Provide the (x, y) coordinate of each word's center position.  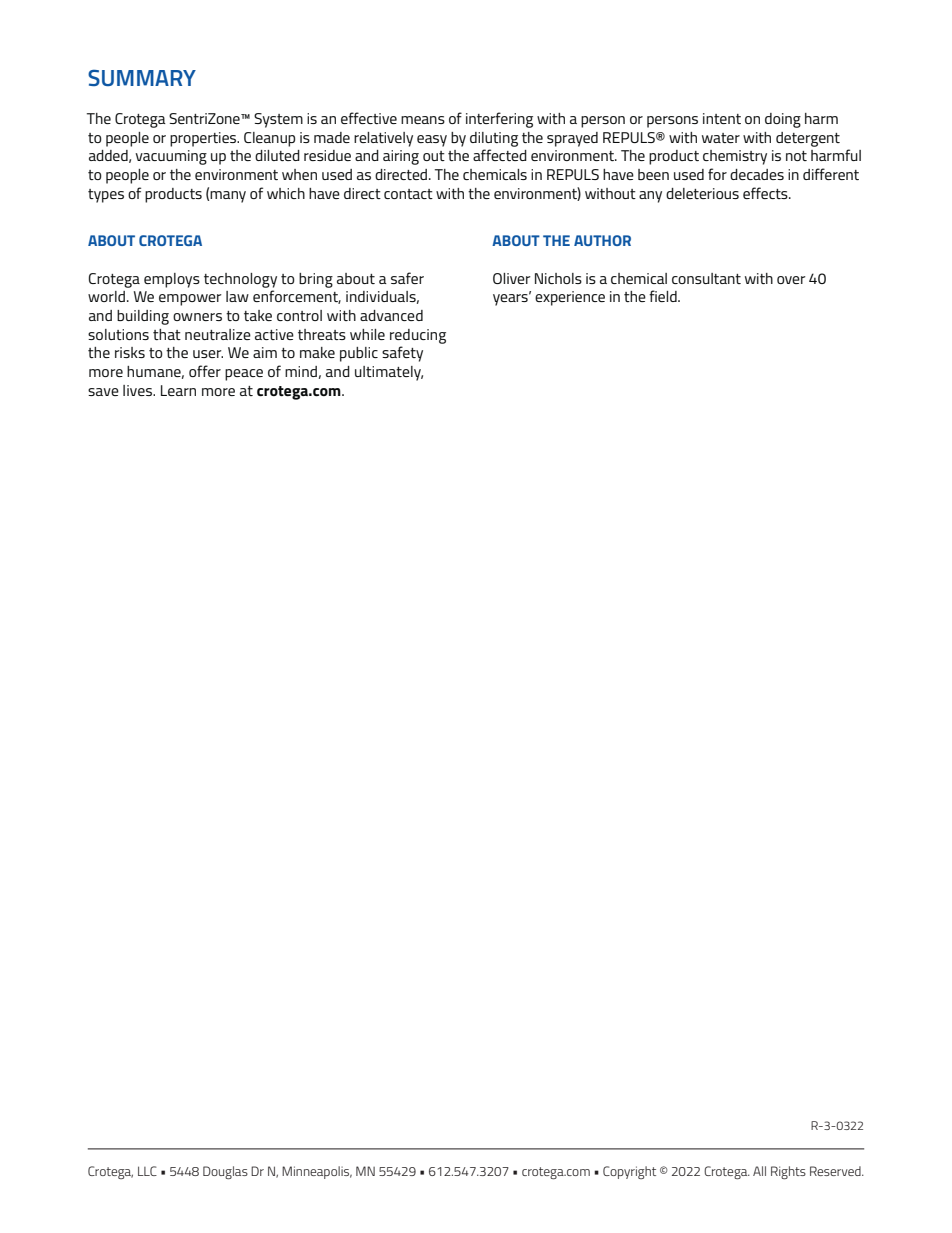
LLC (147, 1171)
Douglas (225, 1172)
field (664, 296)
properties (204, 139)
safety (402, 354)
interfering (499, 120)
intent (722, 118)
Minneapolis (317, 1172)
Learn (178, 390)
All (759, 1171)
